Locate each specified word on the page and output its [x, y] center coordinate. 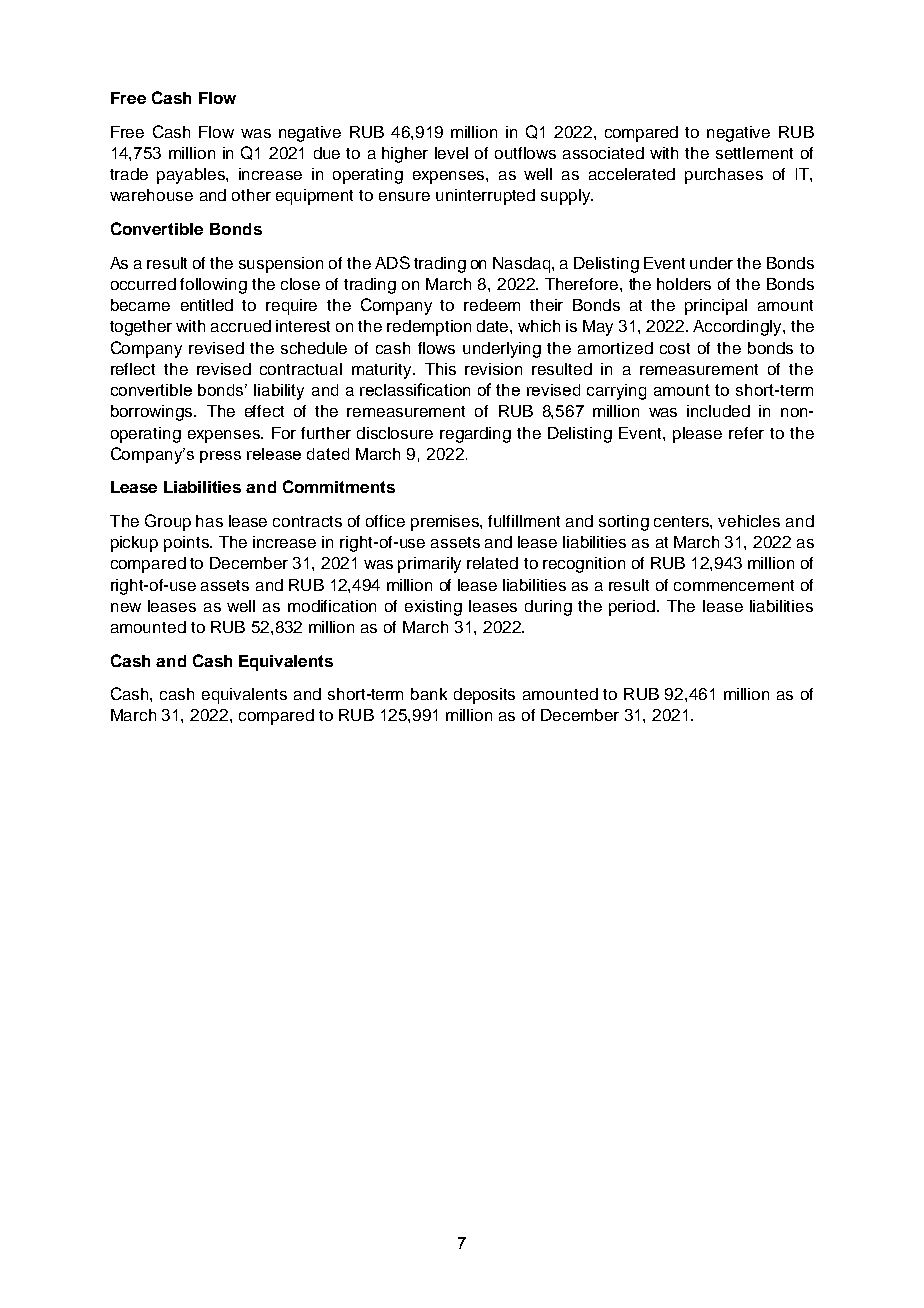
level [451, 153]
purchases [724, 176]
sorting [624, 523]
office [385, 521]
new [126, 607]
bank [429, 694]
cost [675, 348]
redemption [429, 328]
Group [168, 522]
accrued [241, 326]
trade [129, 174]
